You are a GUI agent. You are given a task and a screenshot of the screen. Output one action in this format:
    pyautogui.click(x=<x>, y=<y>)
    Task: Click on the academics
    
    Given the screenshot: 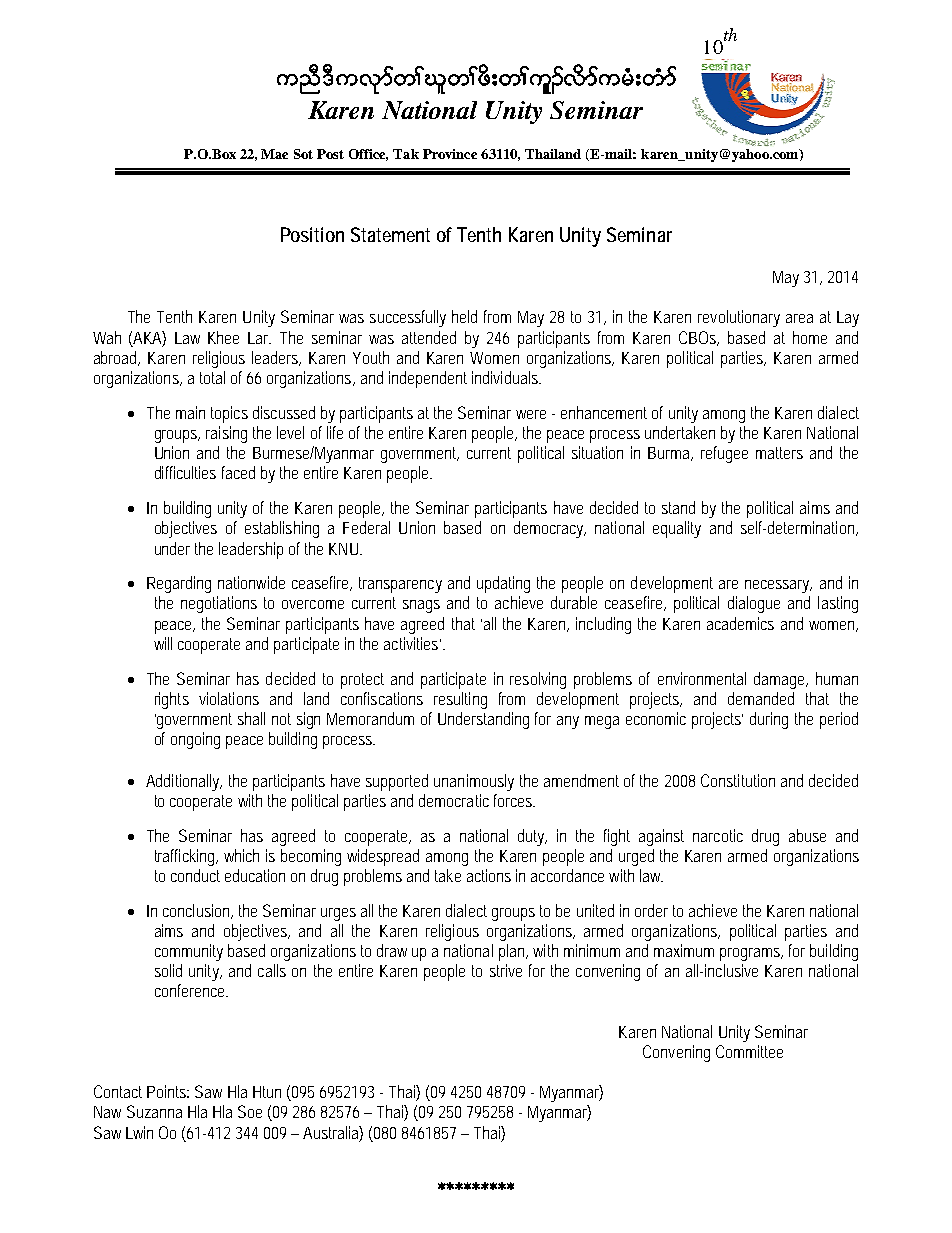 What is the action you would take?
    pyautogui.click(x=740, y=623)
